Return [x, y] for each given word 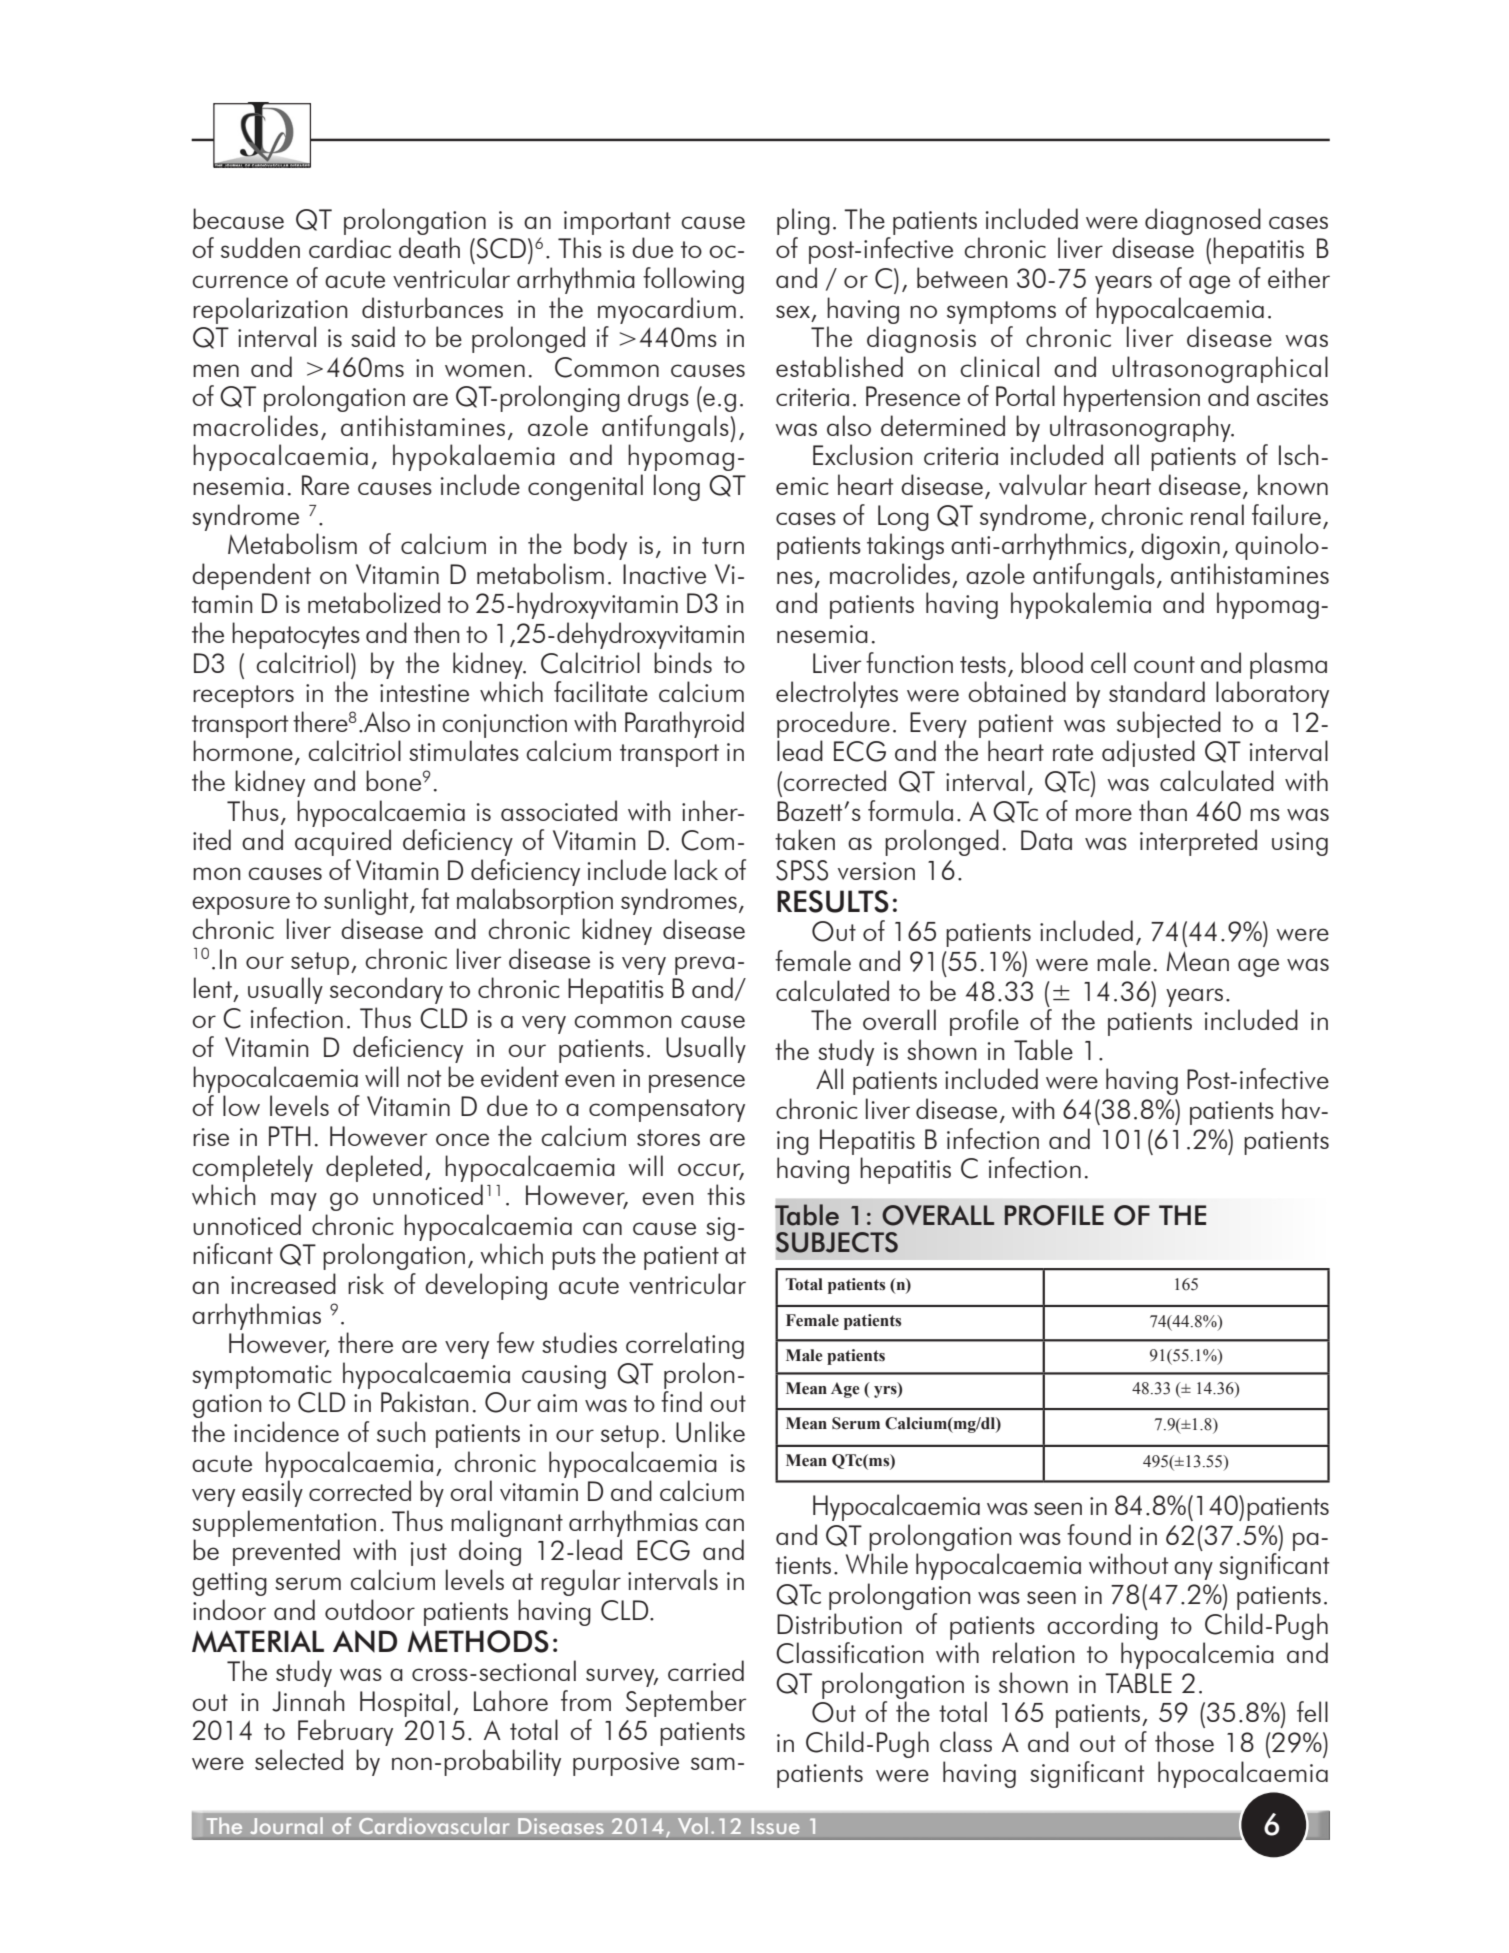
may [294, 1201]
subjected [1169, 724]
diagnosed [1203, 221]
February [345, 1732]
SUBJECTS [837, 1242]
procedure [833, 724]
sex [793, 311]
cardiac [350, 247]
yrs [886, 1390]
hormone [243, 750]
